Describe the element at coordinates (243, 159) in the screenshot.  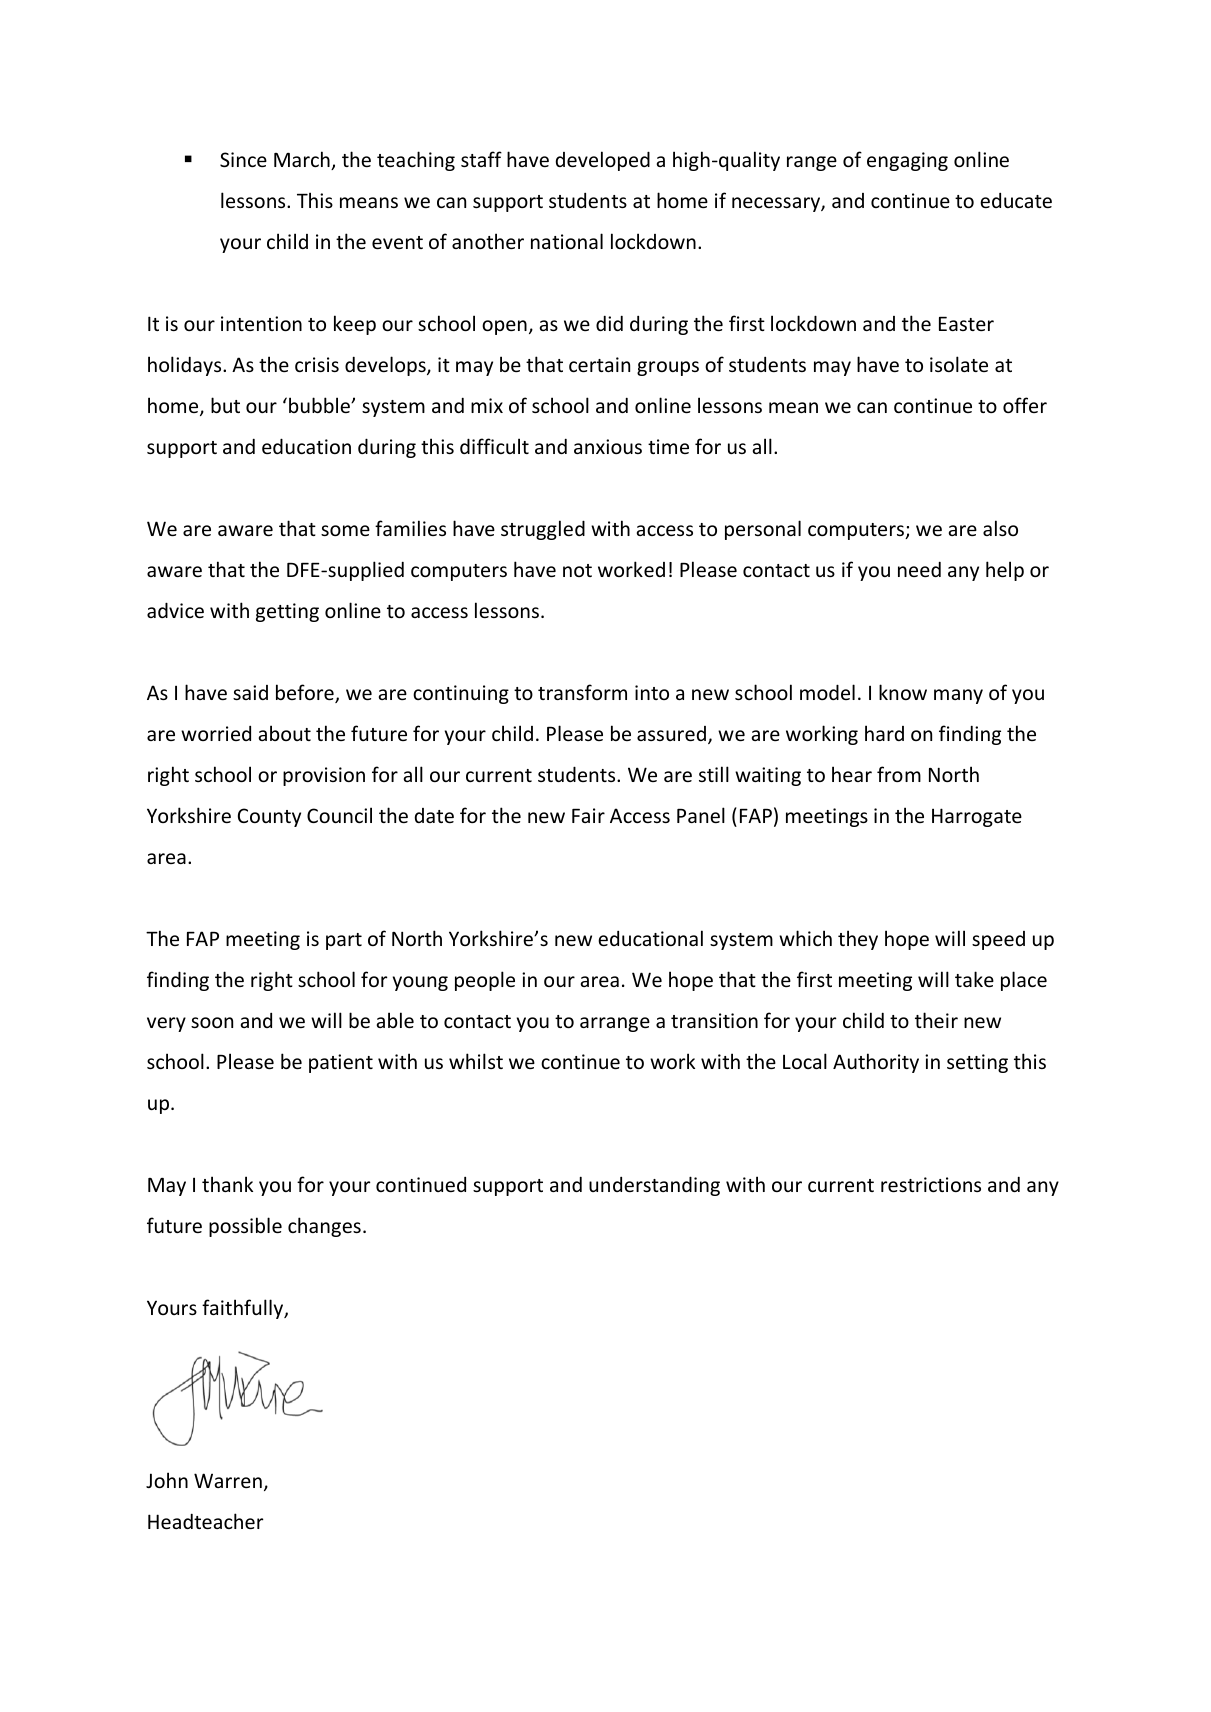
I see `Since` at that location.
